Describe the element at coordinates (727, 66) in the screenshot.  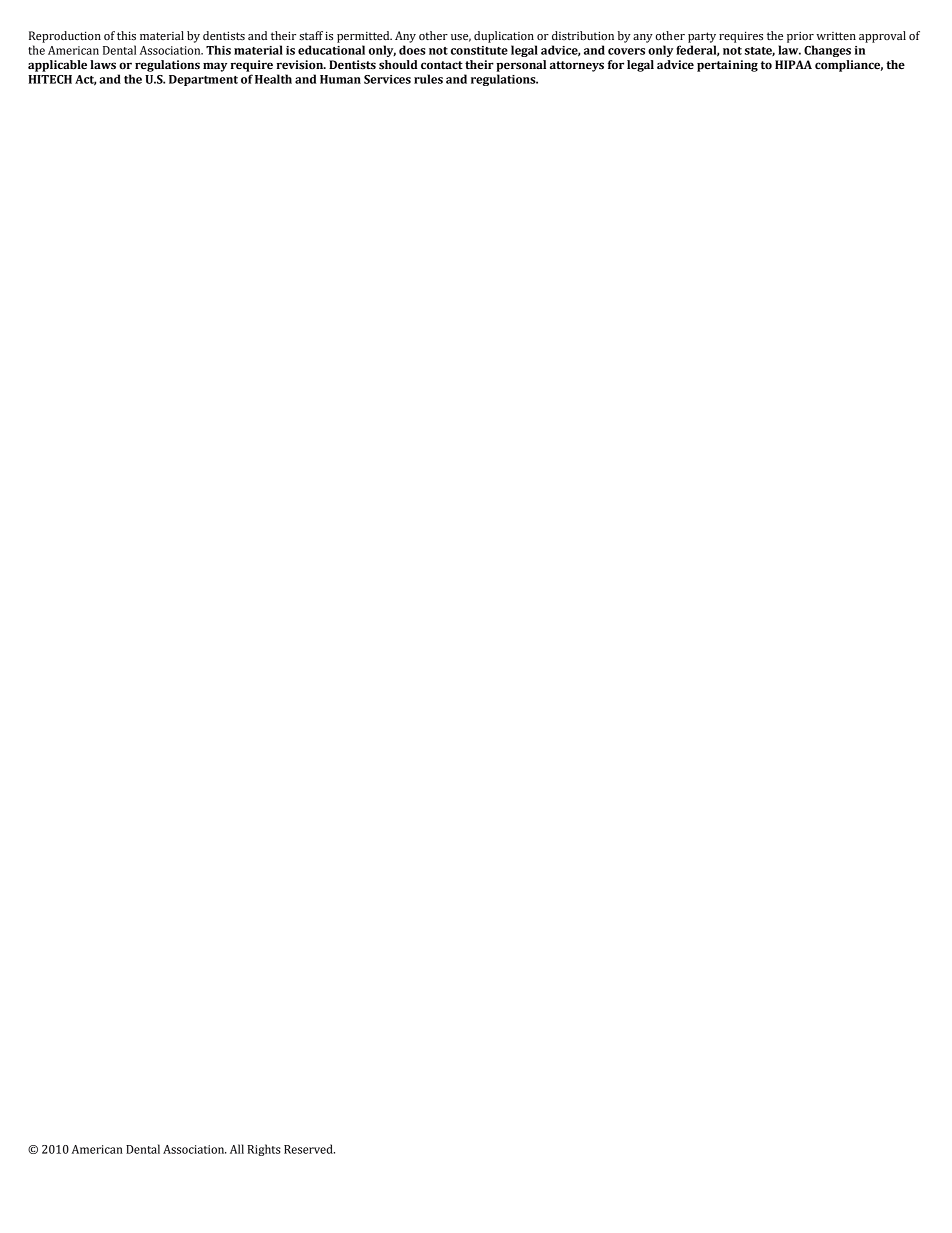
I see `pertaining` at that location.
